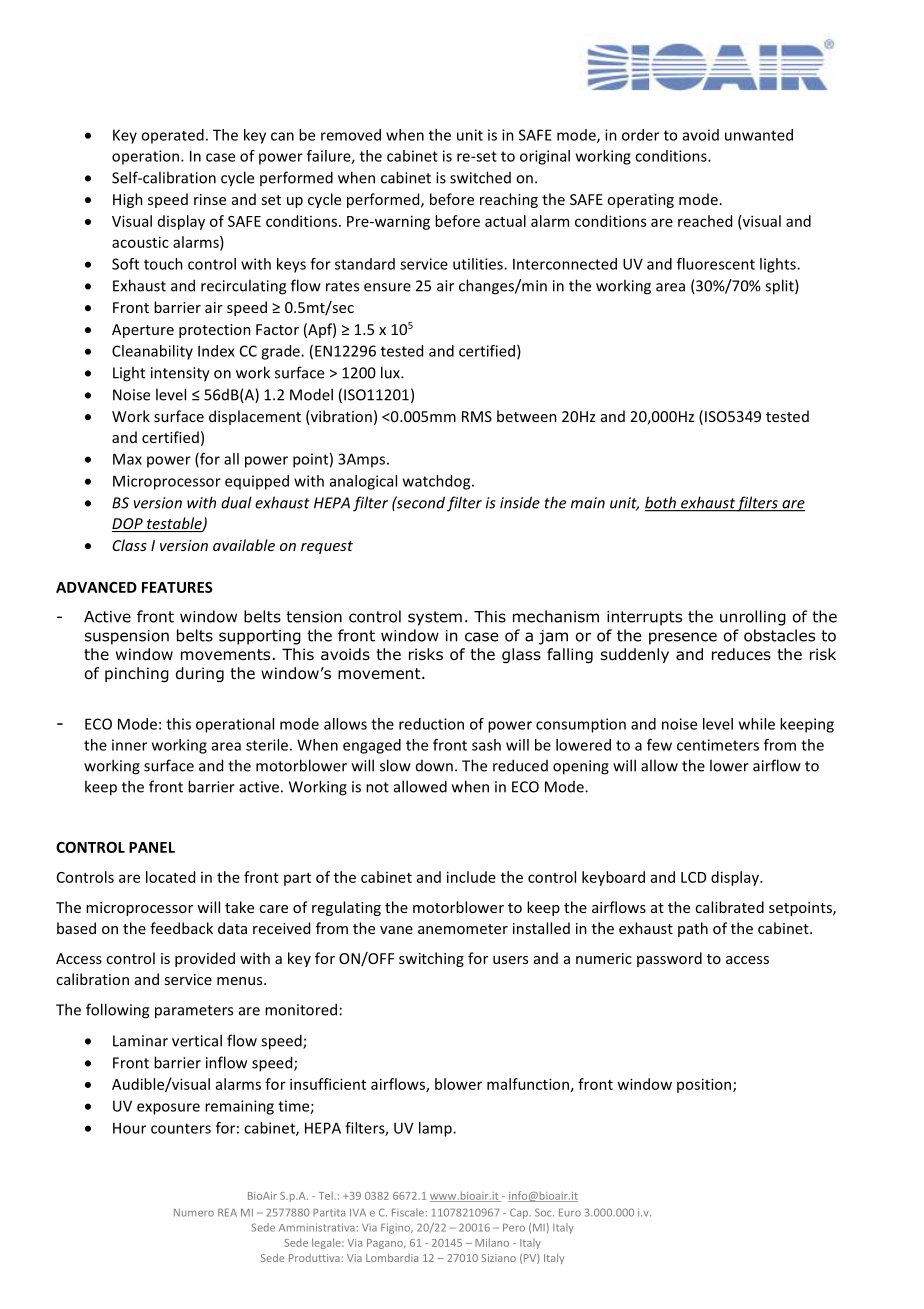  What do you see at coordinates (480, 177) in the screenshot?
I see `switched` at bounding box center [480, 177].
